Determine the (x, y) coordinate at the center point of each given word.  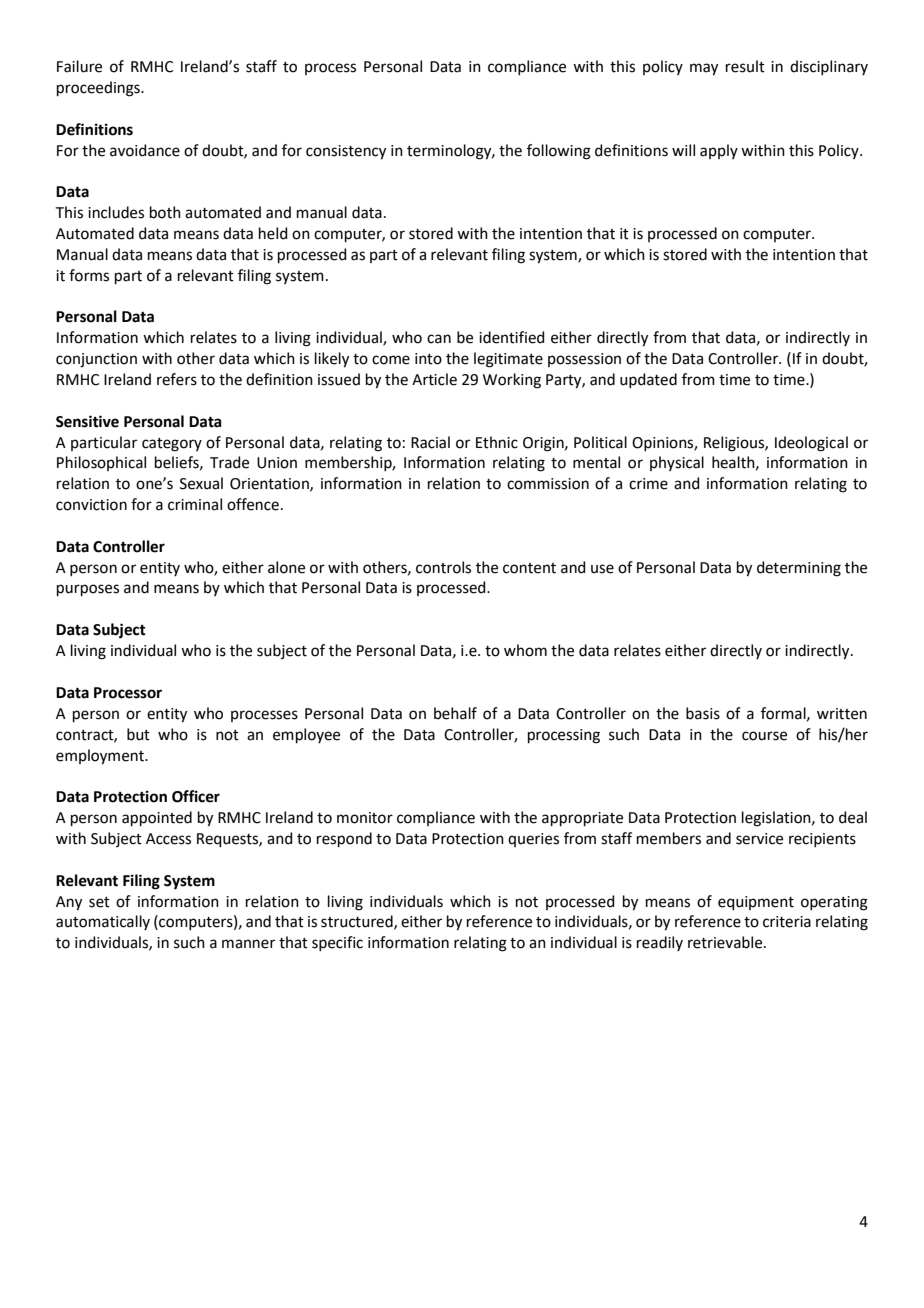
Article (434, 379)
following (559, 152)
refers (177, 379)
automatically (103, 922)
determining (799, 569)
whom (525, 650)
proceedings (99, 89)
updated (648, 380)
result (745, 66)
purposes (88, 590)
